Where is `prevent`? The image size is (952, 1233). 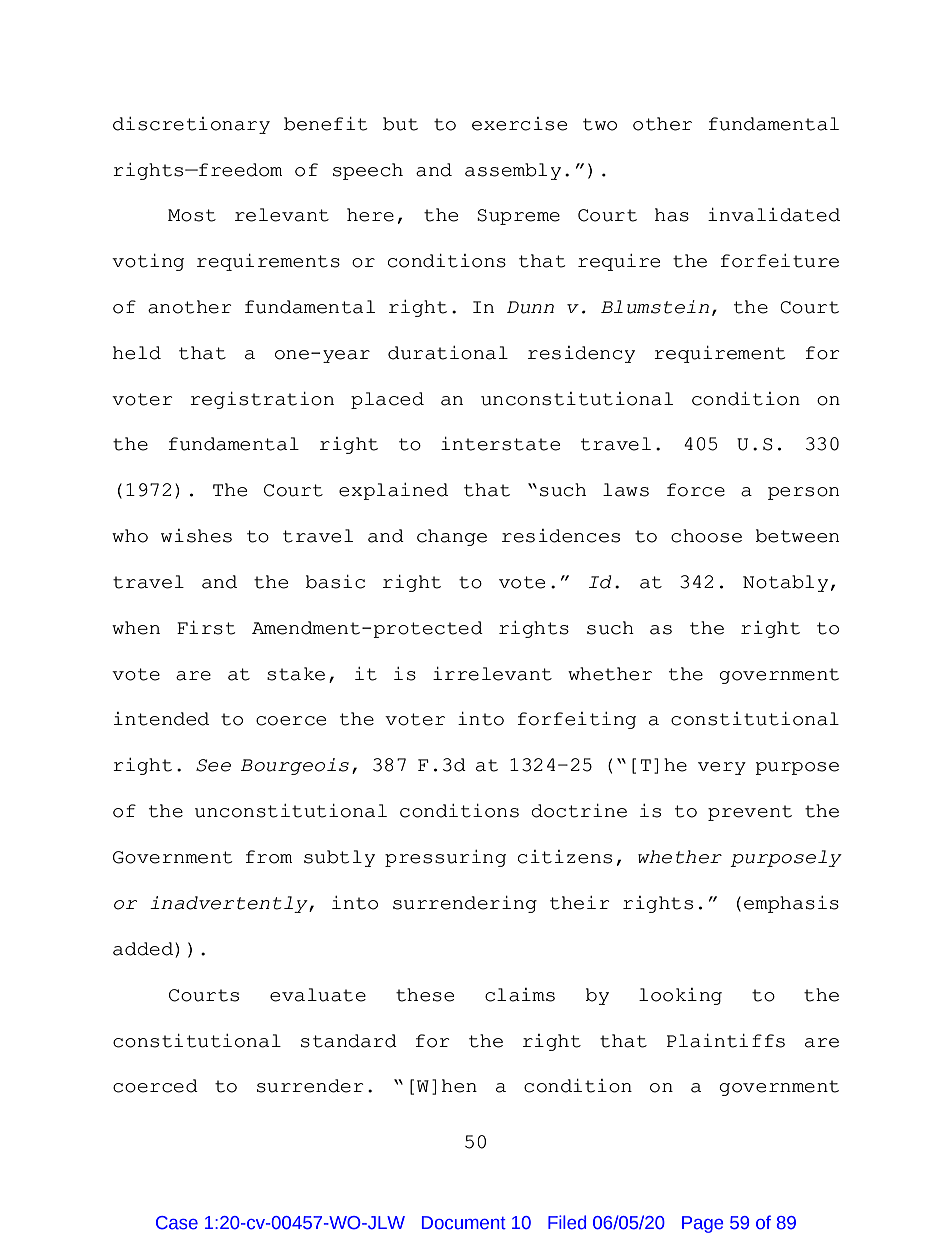
prevent is located at coordinates (750, 813).
